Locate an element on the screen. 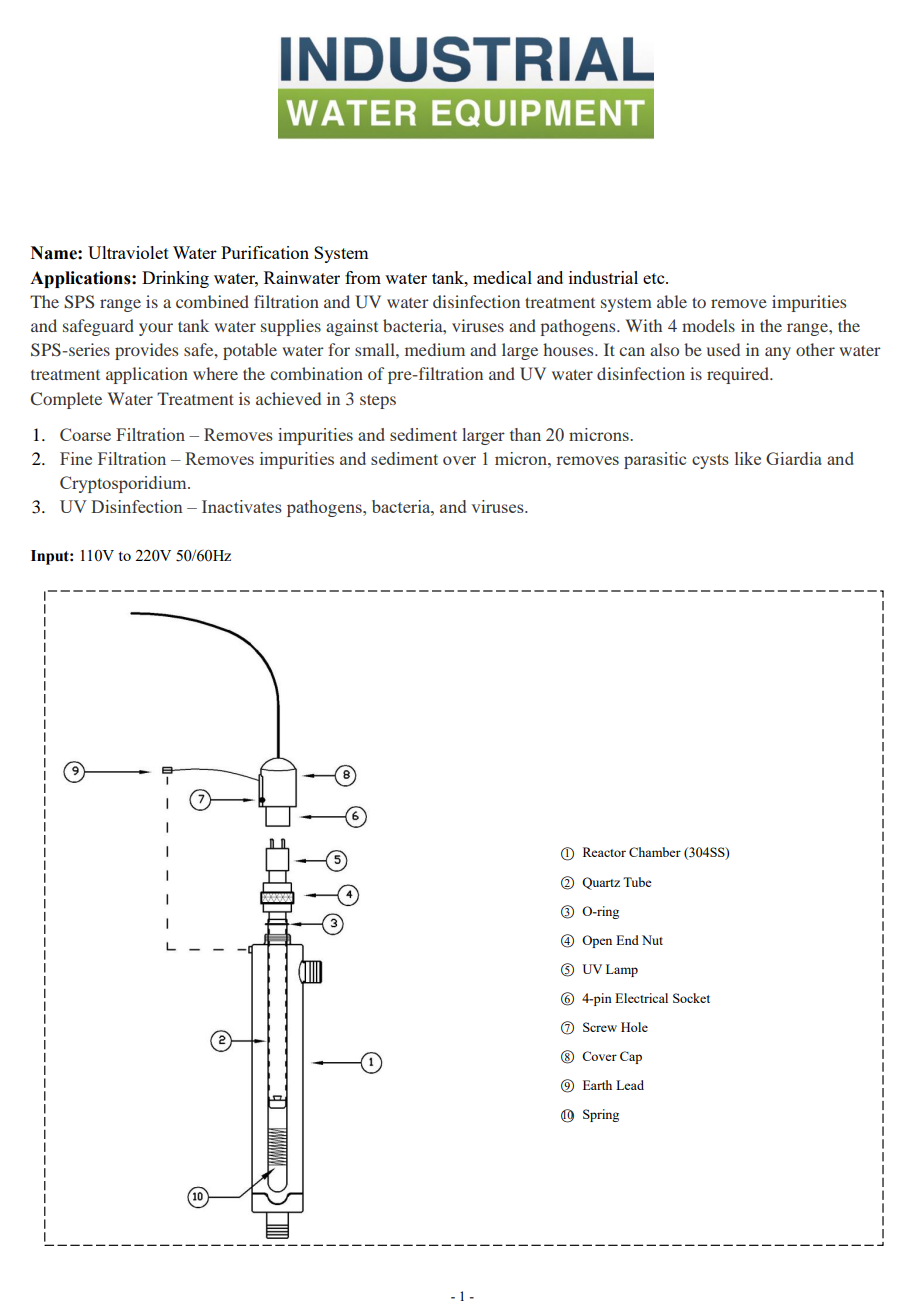  etc is located at coordinates (655, 278).
